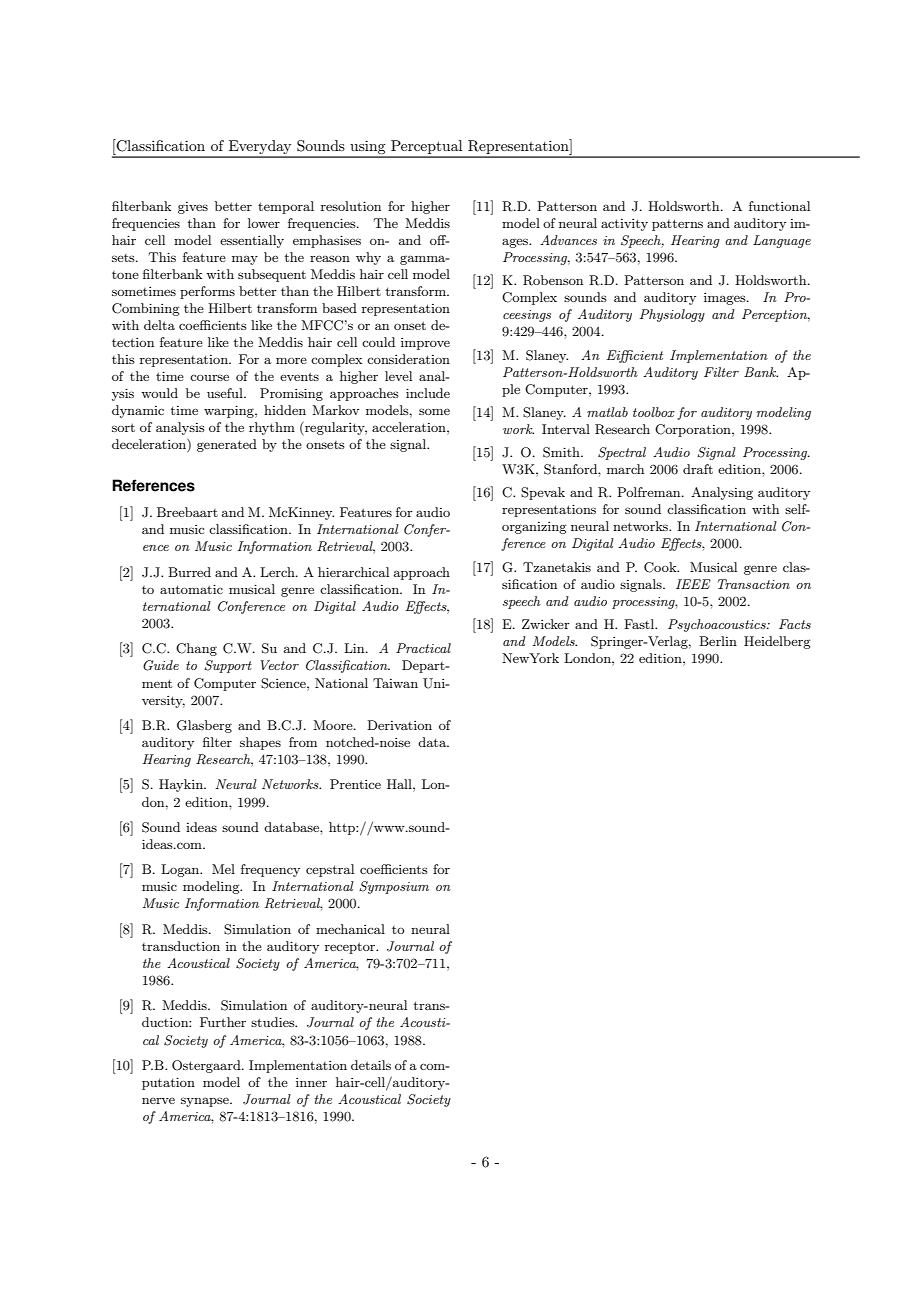 This screenshot has width=924, height=1308. I want to click on gives, so click(193, 208).
